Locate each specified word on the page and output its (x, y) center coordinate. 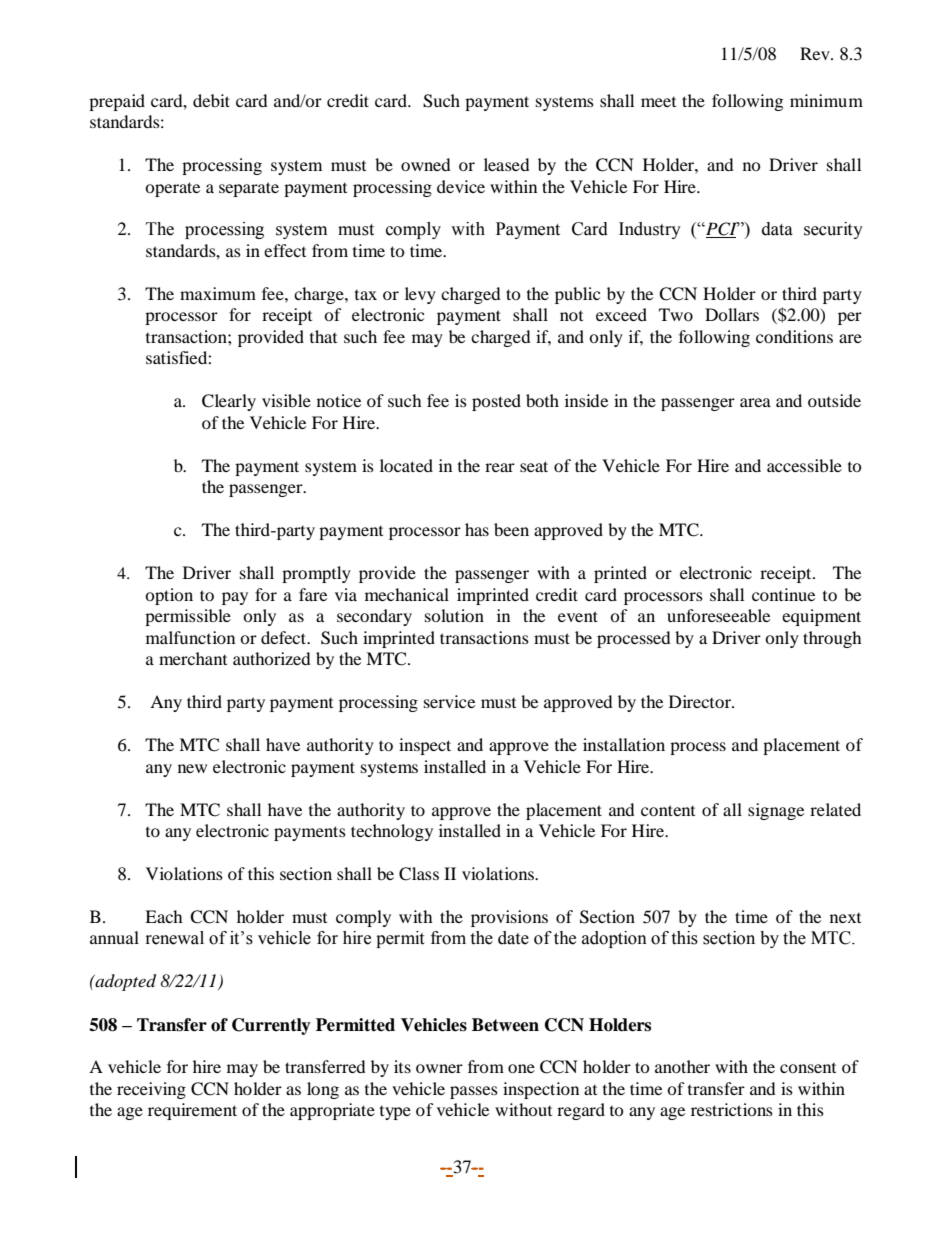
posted (496, 402)
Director (701, 701)
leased (507, 164)
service (449, 701)
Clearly (229, 402)
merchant (193, 658)
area (755, 402)
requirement (192, 1111)
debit (211, 100)
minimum (826, 100)
